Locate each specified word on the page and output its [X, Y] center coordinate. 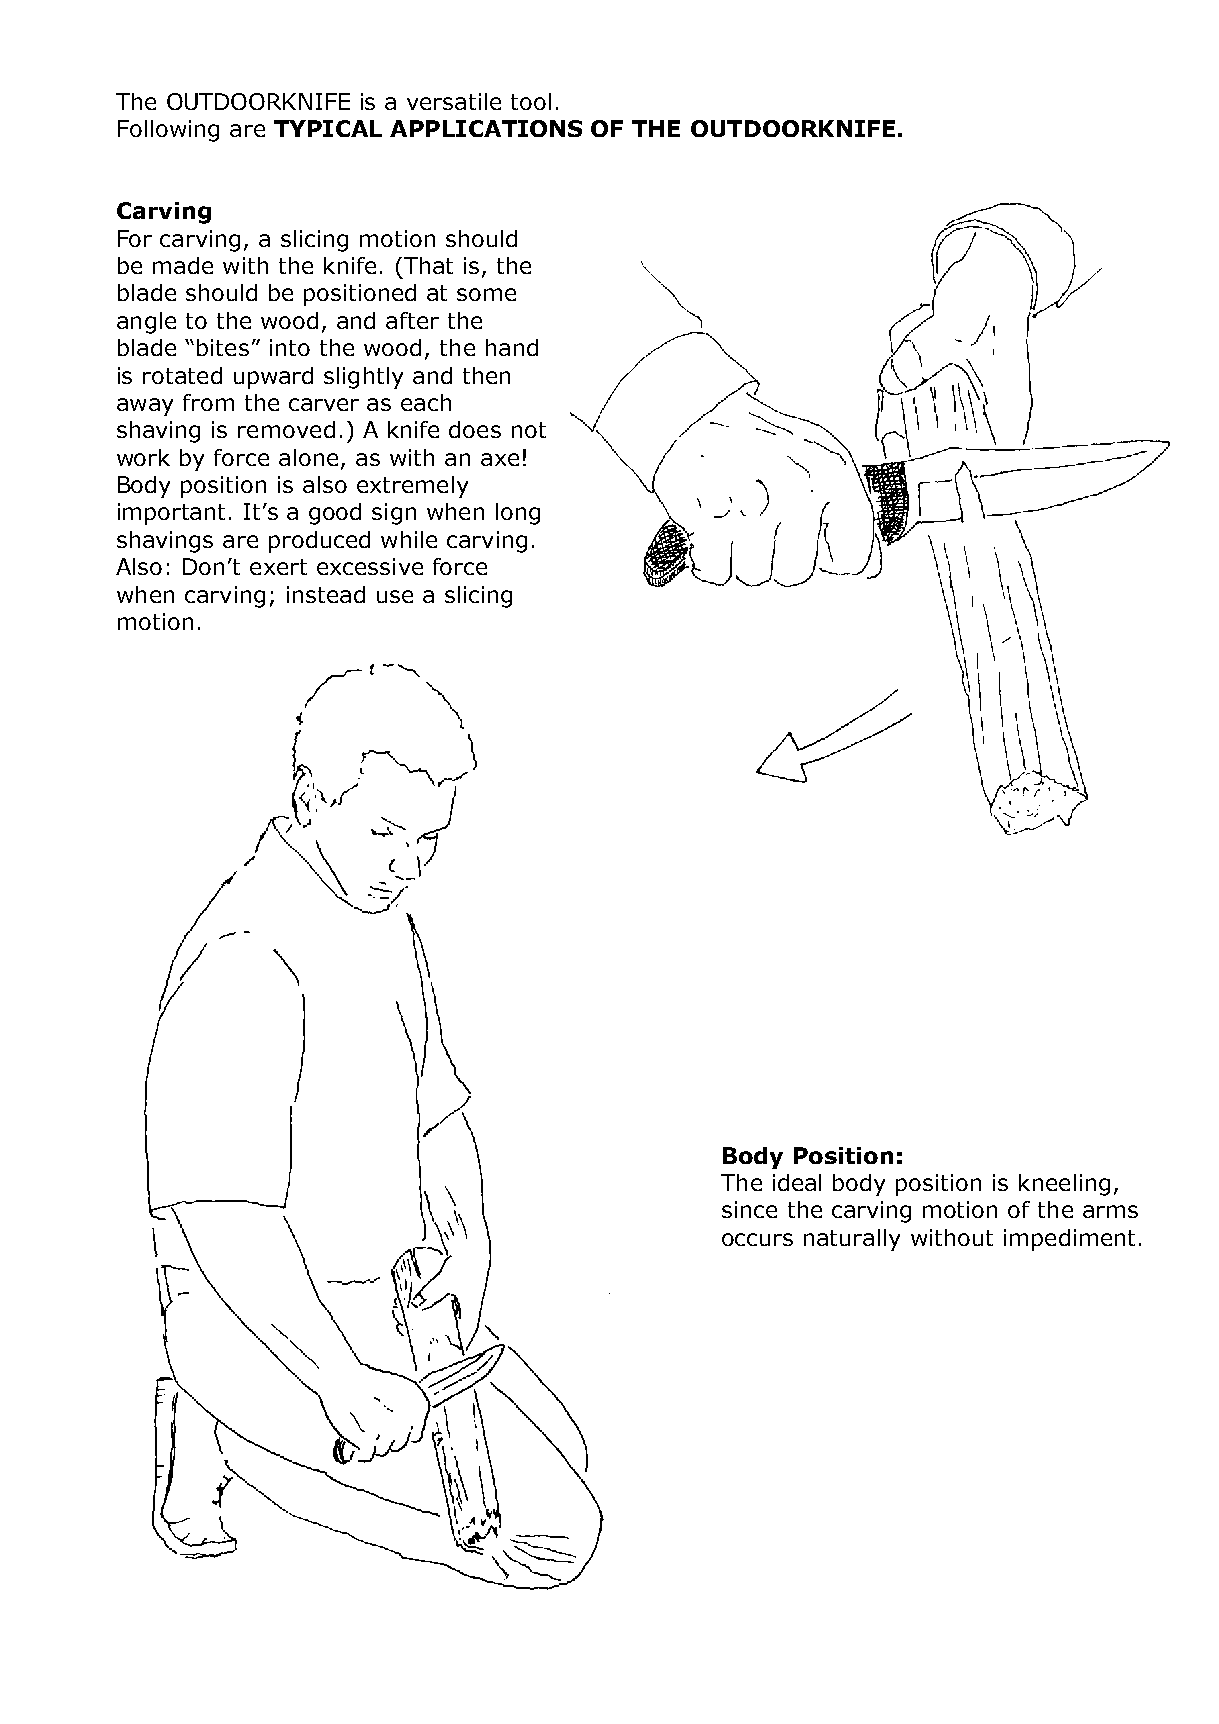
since [749, 1209]
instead [326, 594]
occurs [757, 1239]
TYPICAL [328, 128]
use [395, 596]
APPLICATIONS [486, 128]
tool [531, 101]
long [518, 514]
